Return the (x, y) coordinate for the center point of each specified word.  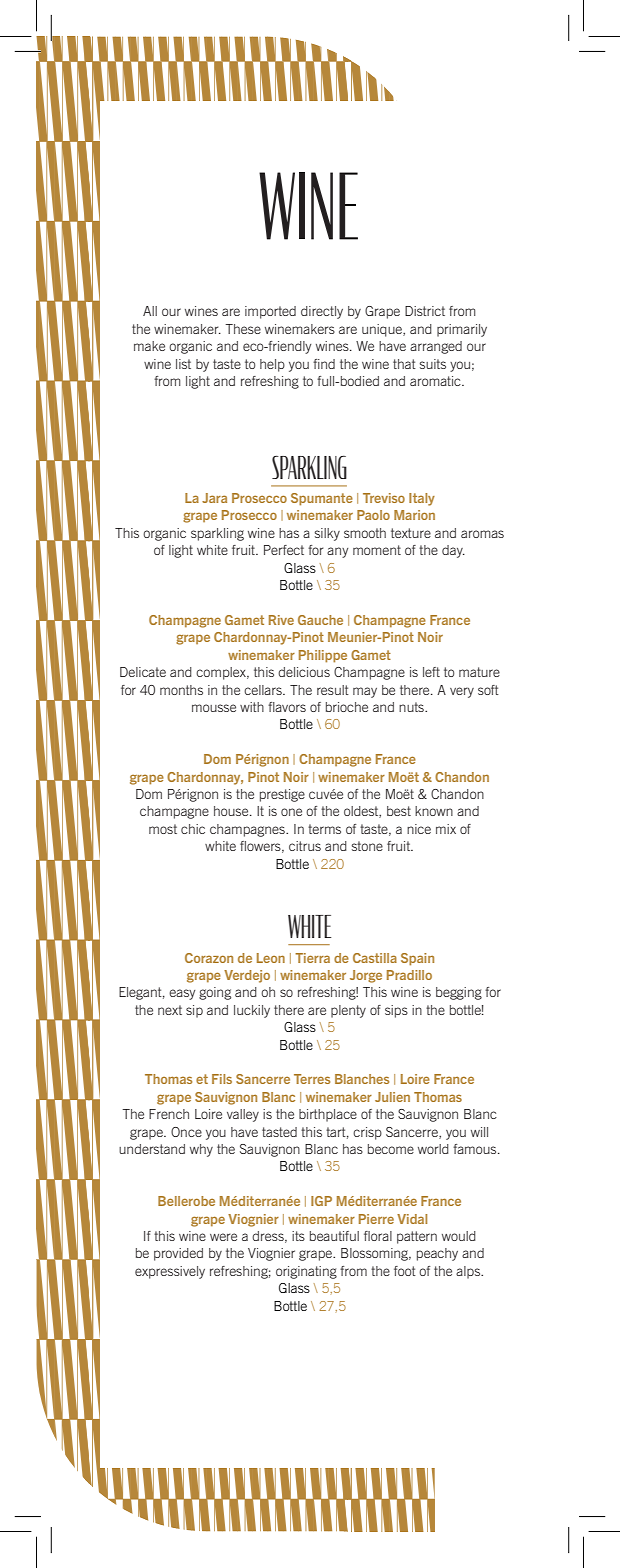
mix (446, 829)
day (453, 551)
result (333, 690)
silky (327, 534)
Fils (222, 1079)
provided (178, 1254)
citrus (305, 846)
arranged (436, 347)
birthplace (328, 1115)
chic (193, 829)
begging (459, 993)
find (324, 364)
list (183, 364)
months (181, 690)
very (462, 692)
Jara (214, 498)
